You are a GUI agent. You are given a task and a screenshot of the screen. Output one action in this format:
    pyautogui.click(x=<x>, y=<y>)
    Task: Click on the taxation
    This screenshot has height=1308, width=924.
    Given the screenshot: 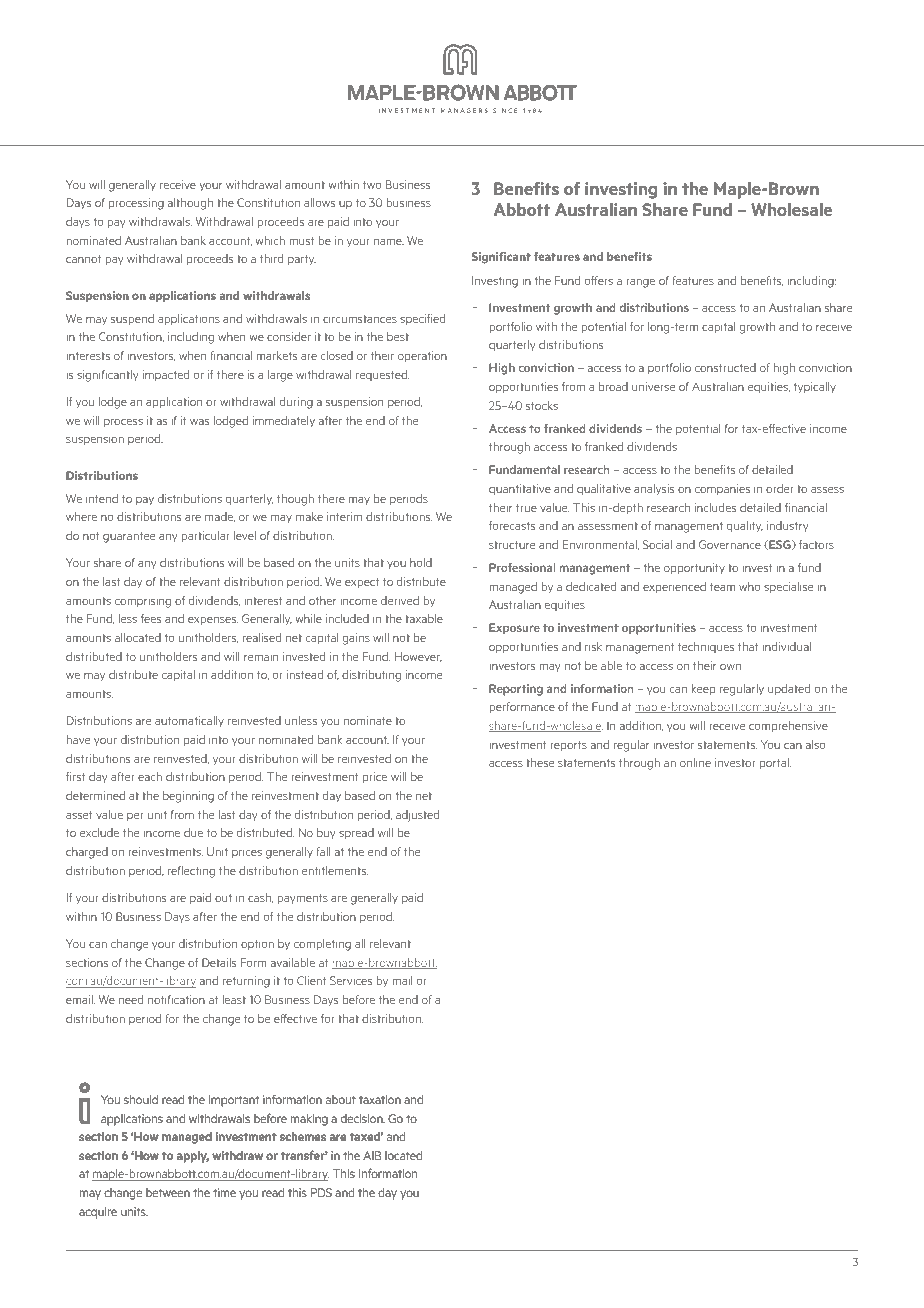 What is the action you would take?
    pyautogui.click(x=380, y=1099)
